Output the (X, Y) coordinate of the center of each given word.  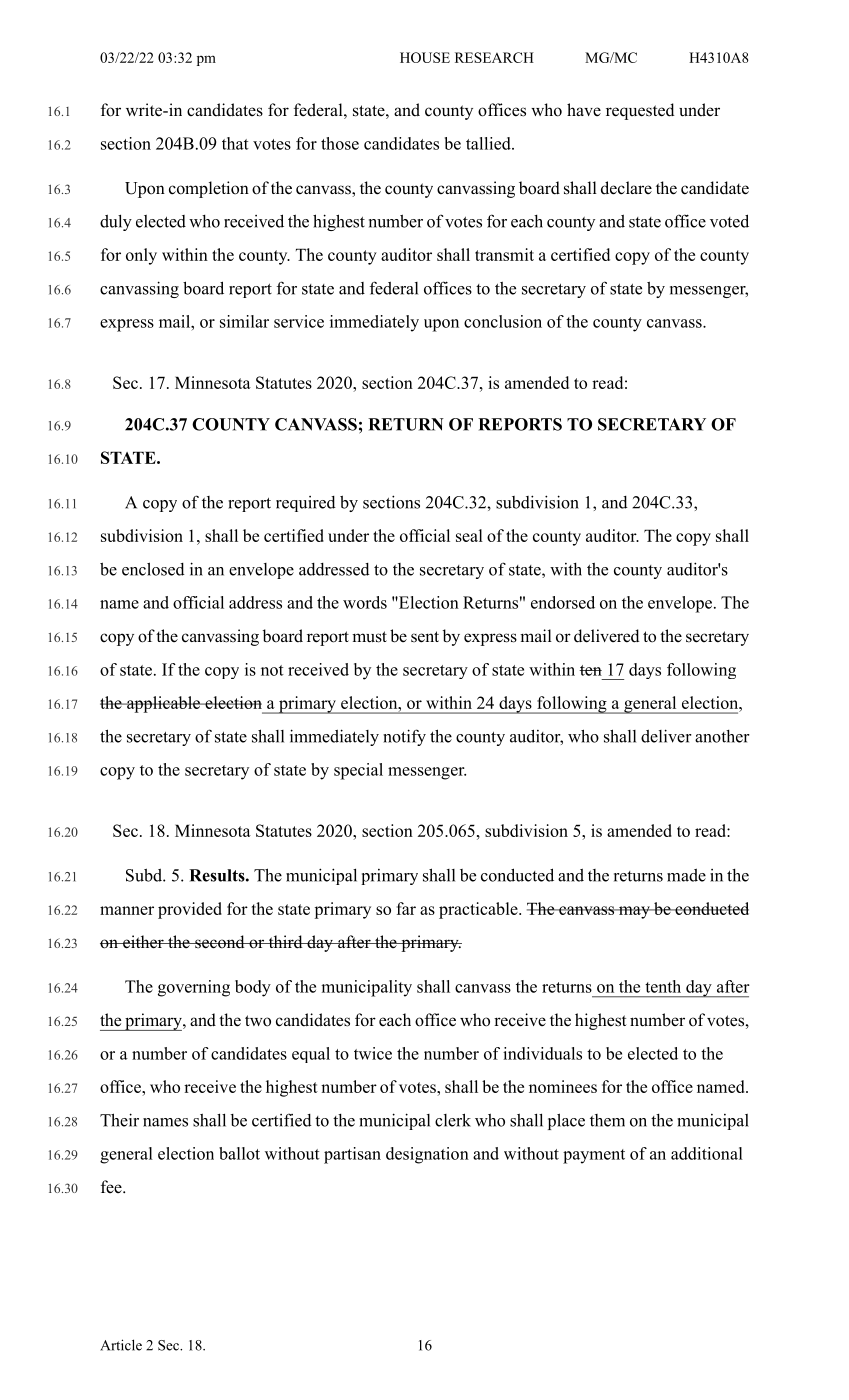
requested (640, 111)
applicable (163, 704)
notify (404, 737)
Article (121, 1345)
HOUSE (425, 57)
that (235, 143)
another (722, 736)
